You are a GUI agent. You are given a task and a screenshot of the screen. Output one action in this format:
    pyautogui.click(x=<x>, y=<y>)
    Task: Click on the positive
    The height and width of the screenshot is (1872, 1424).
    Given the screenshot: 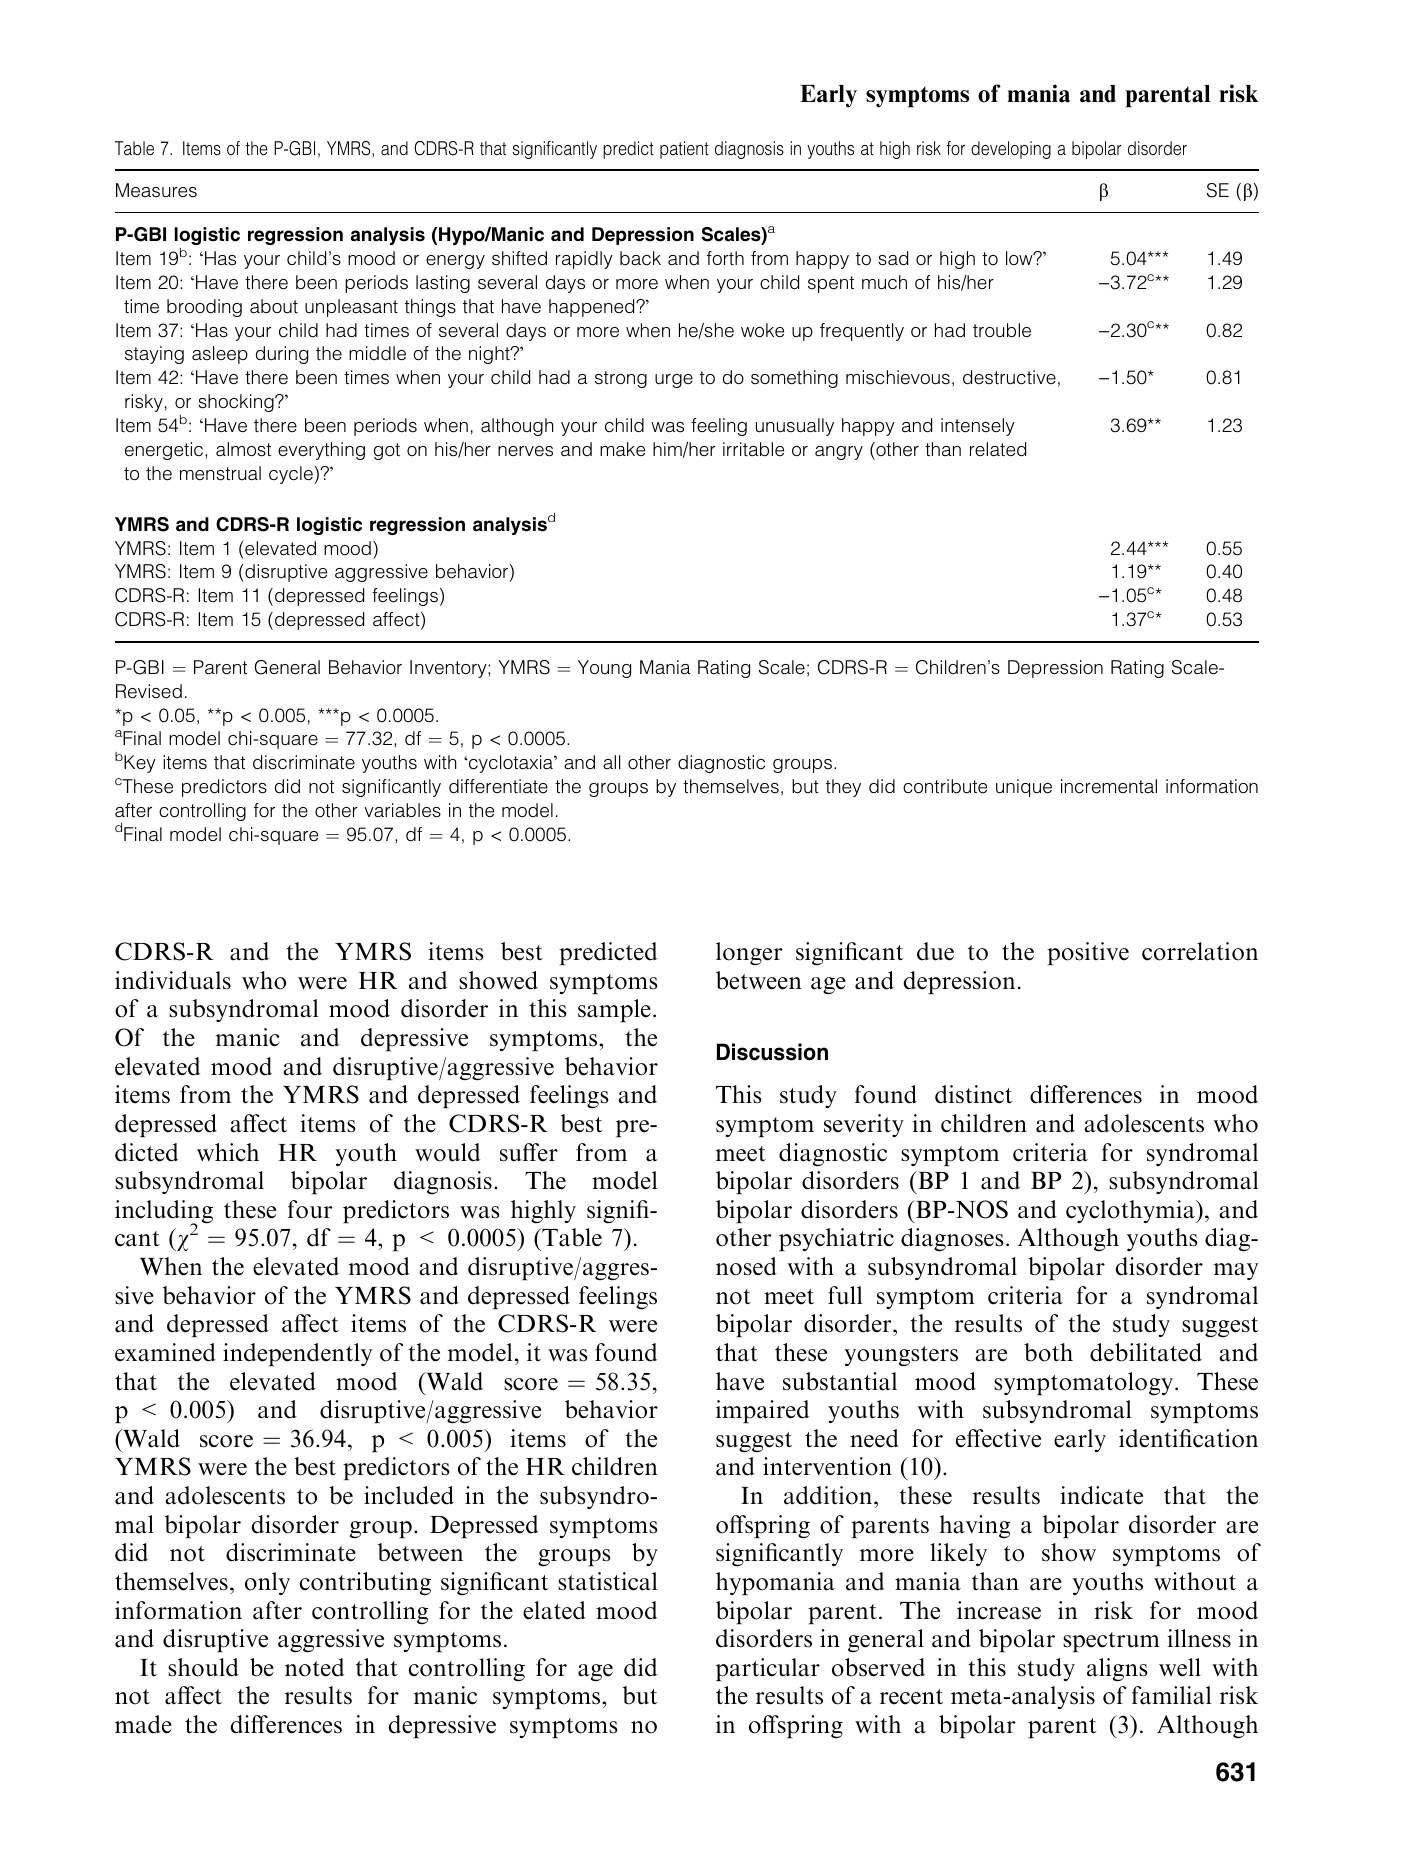 What is the action you would take?
    pyautogui.click(x=1088, y=953)
